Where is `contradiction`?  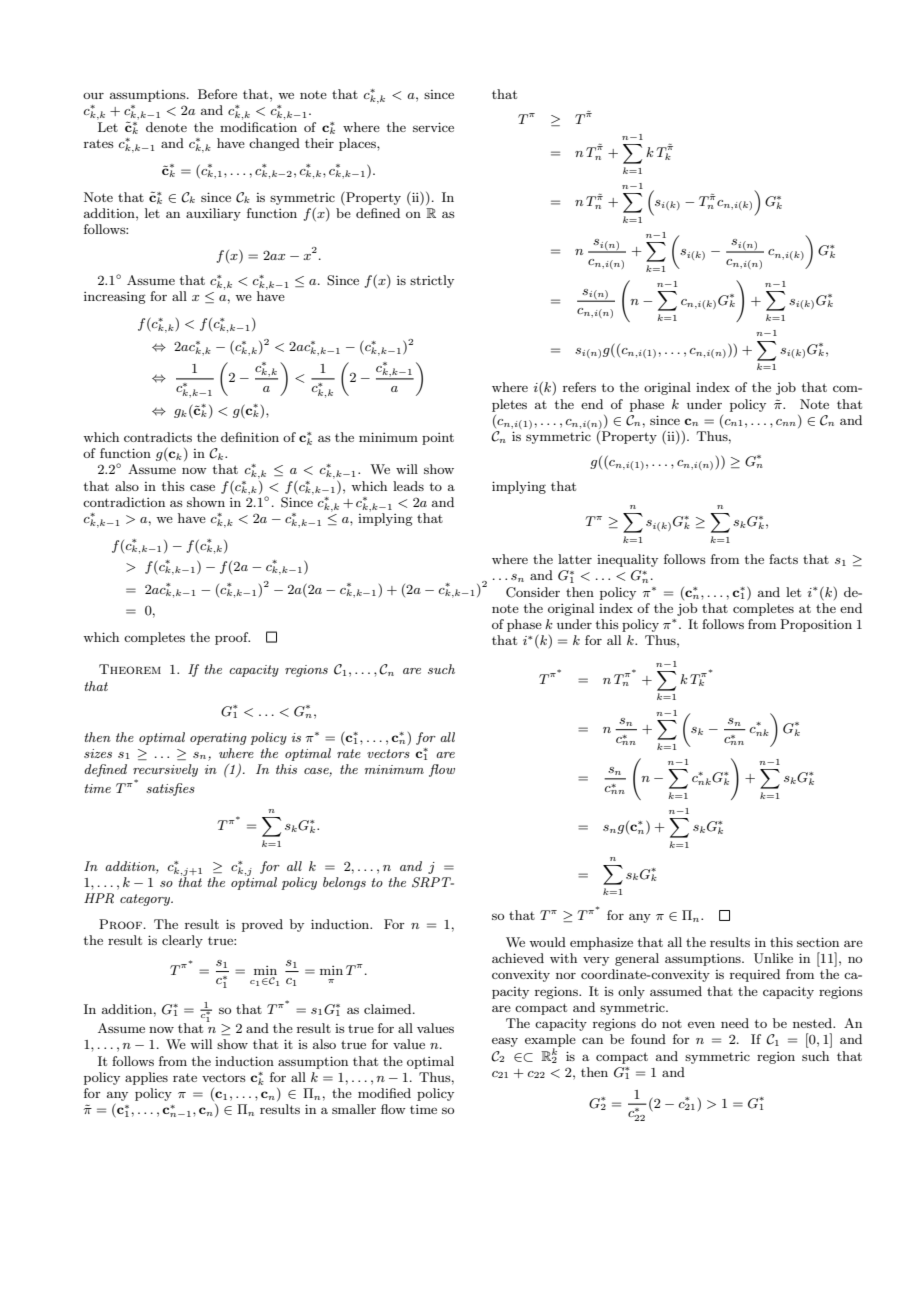
contradiction is located at coordinates (124, 502).
